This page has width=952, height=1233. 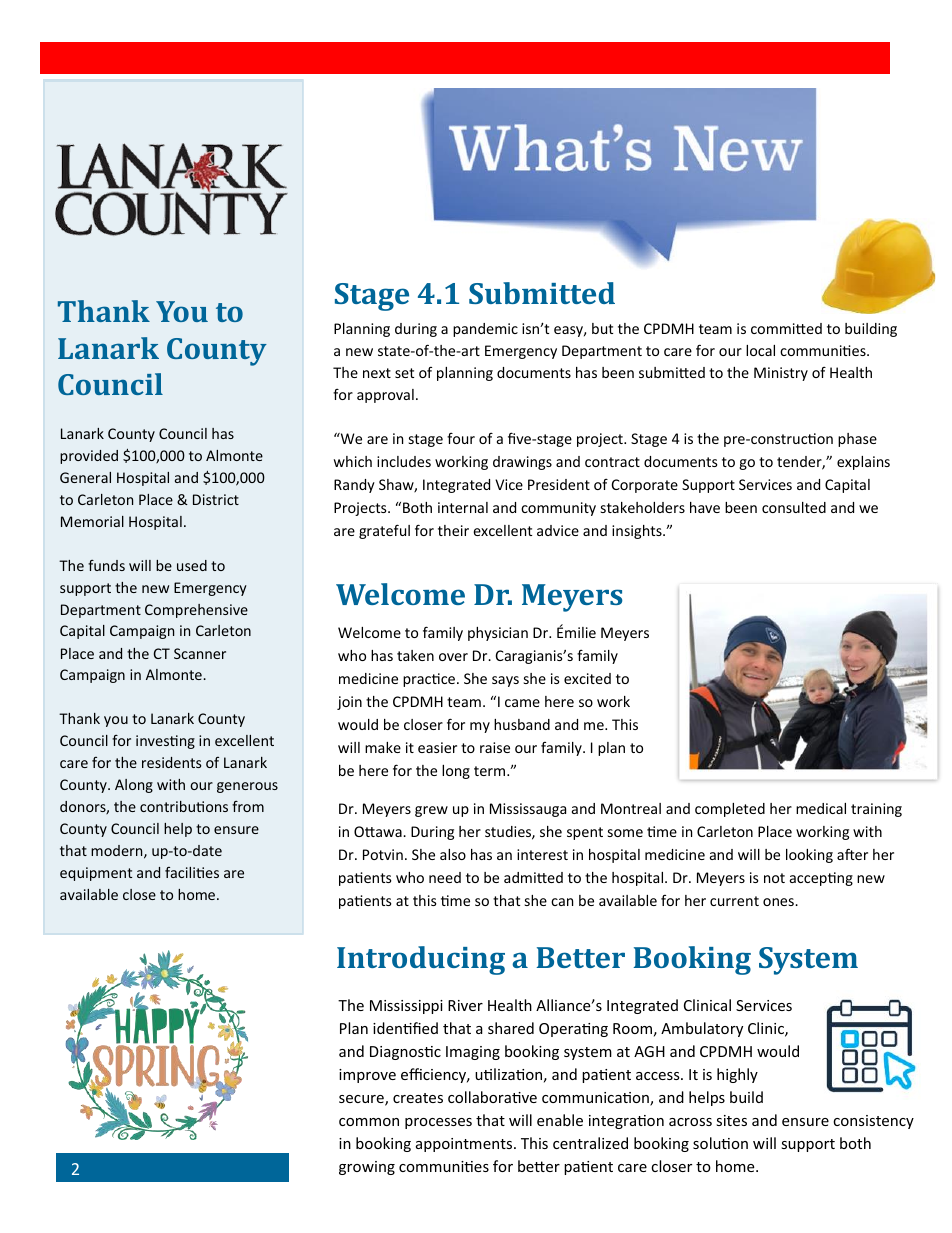 I want to click on District, so click(x=216, y=499).
